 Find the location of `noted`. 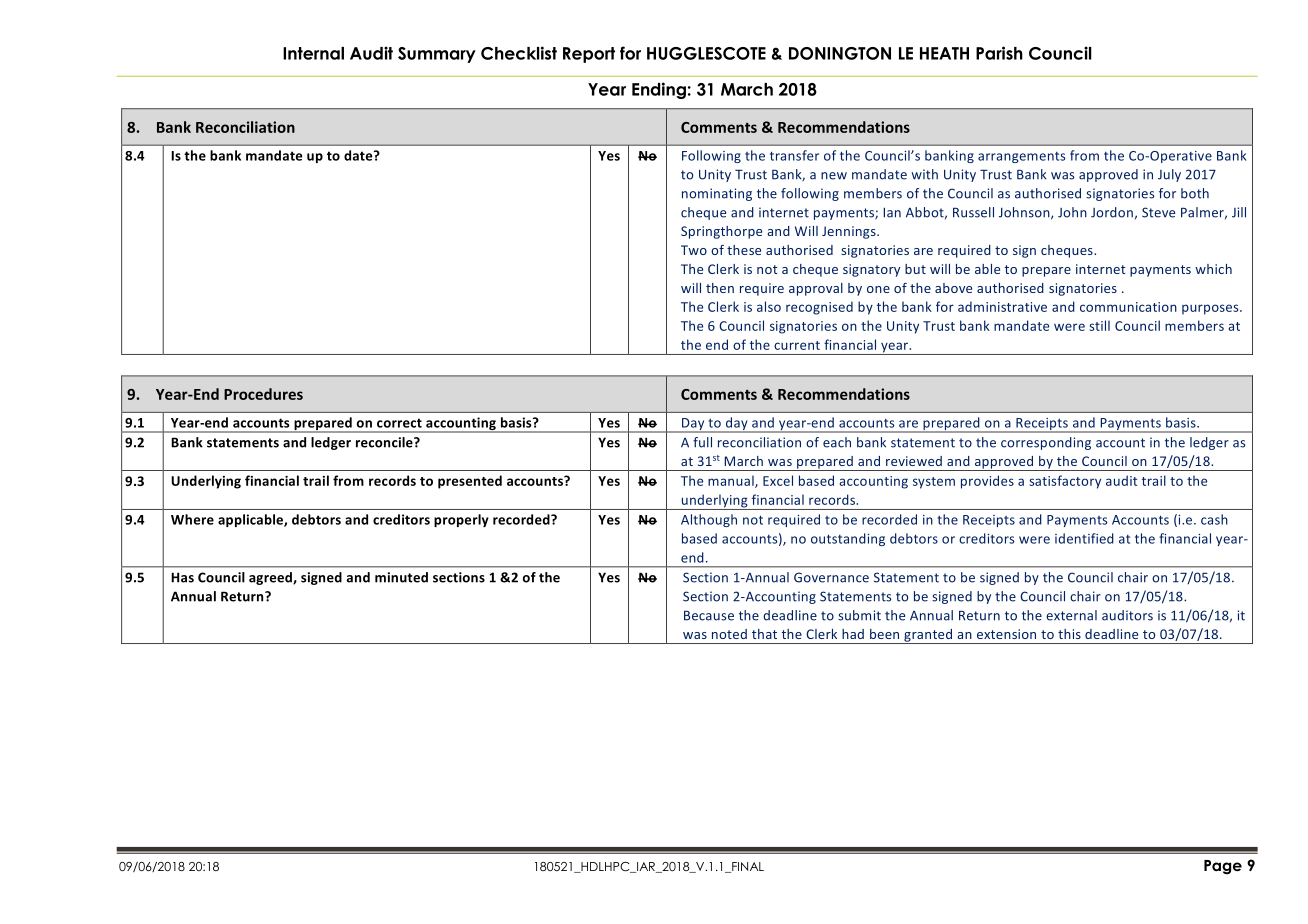

noted is located at coordinates (729, 634).
